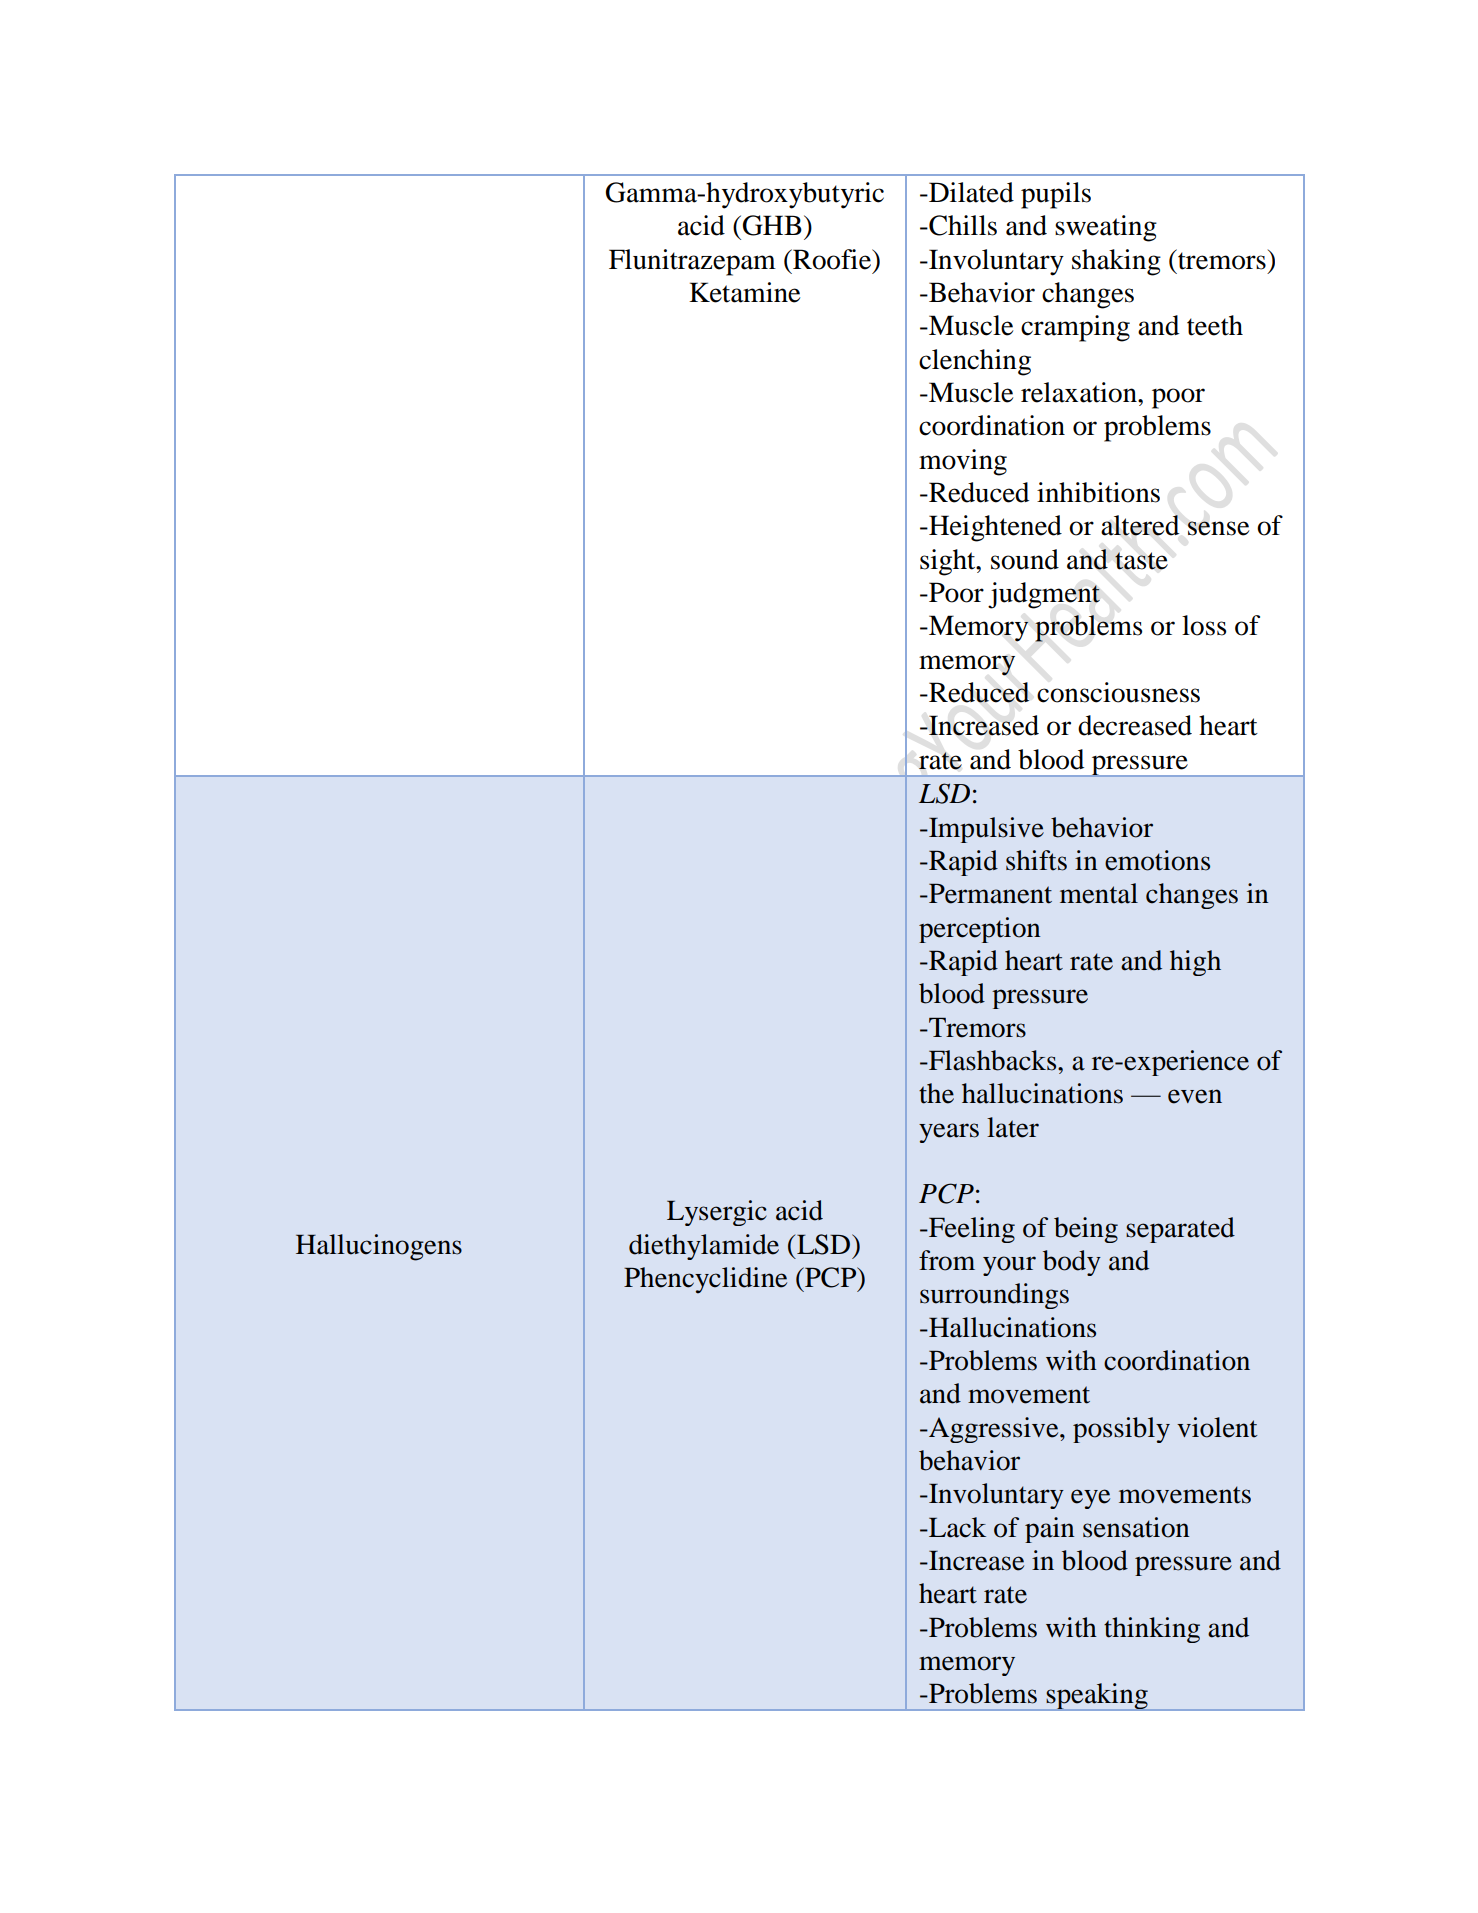 The height and width of the image is (1913, 1478). What do you see at coordinates (1106, 228) in the image?
I see `sweating` at bounding box center [1106, 228].
